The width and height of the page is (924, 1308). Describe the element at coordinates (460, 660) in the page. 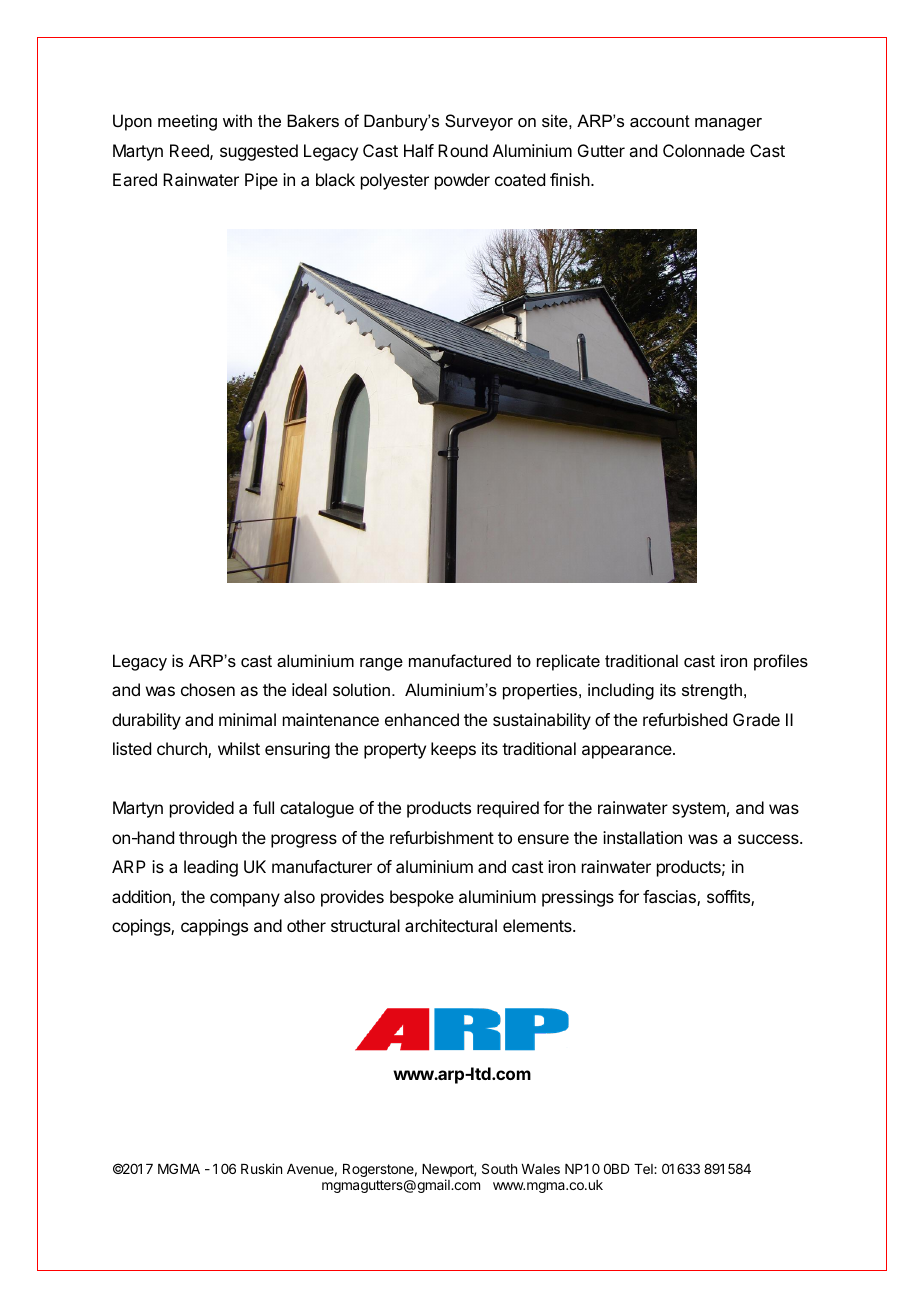

I see `manufactured` at that location.
